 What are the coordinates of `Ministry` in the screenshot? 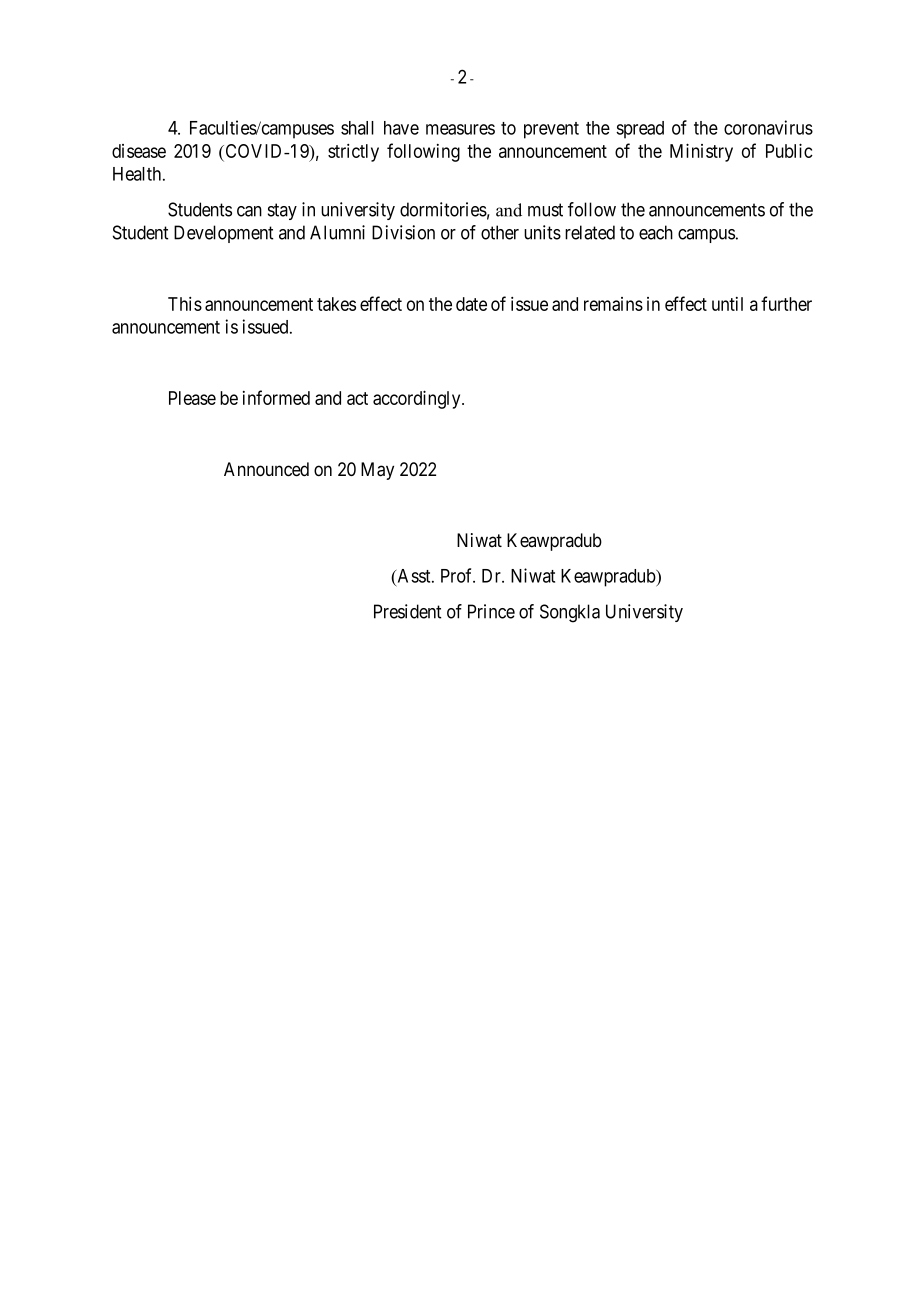 It's located at (701, 152).
